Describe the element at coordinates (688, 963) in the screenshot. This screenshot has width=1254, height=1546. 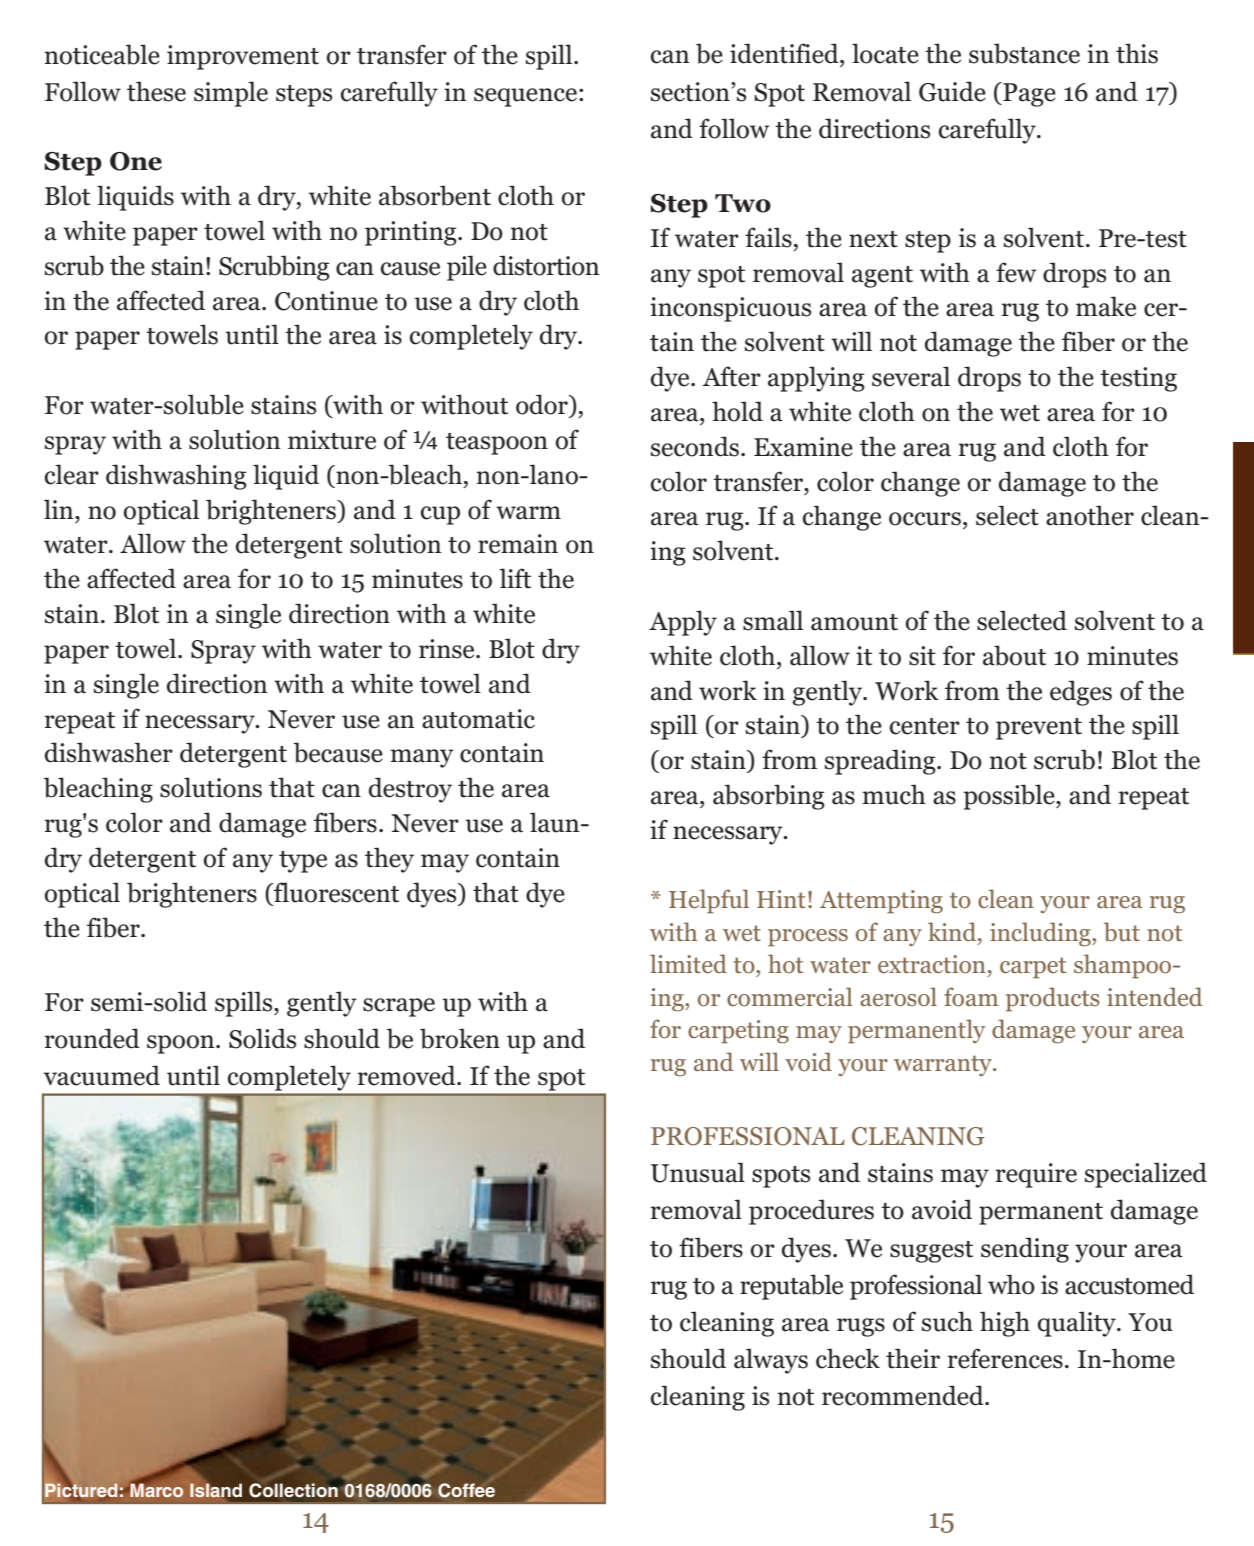
I see `limited` at that location.
